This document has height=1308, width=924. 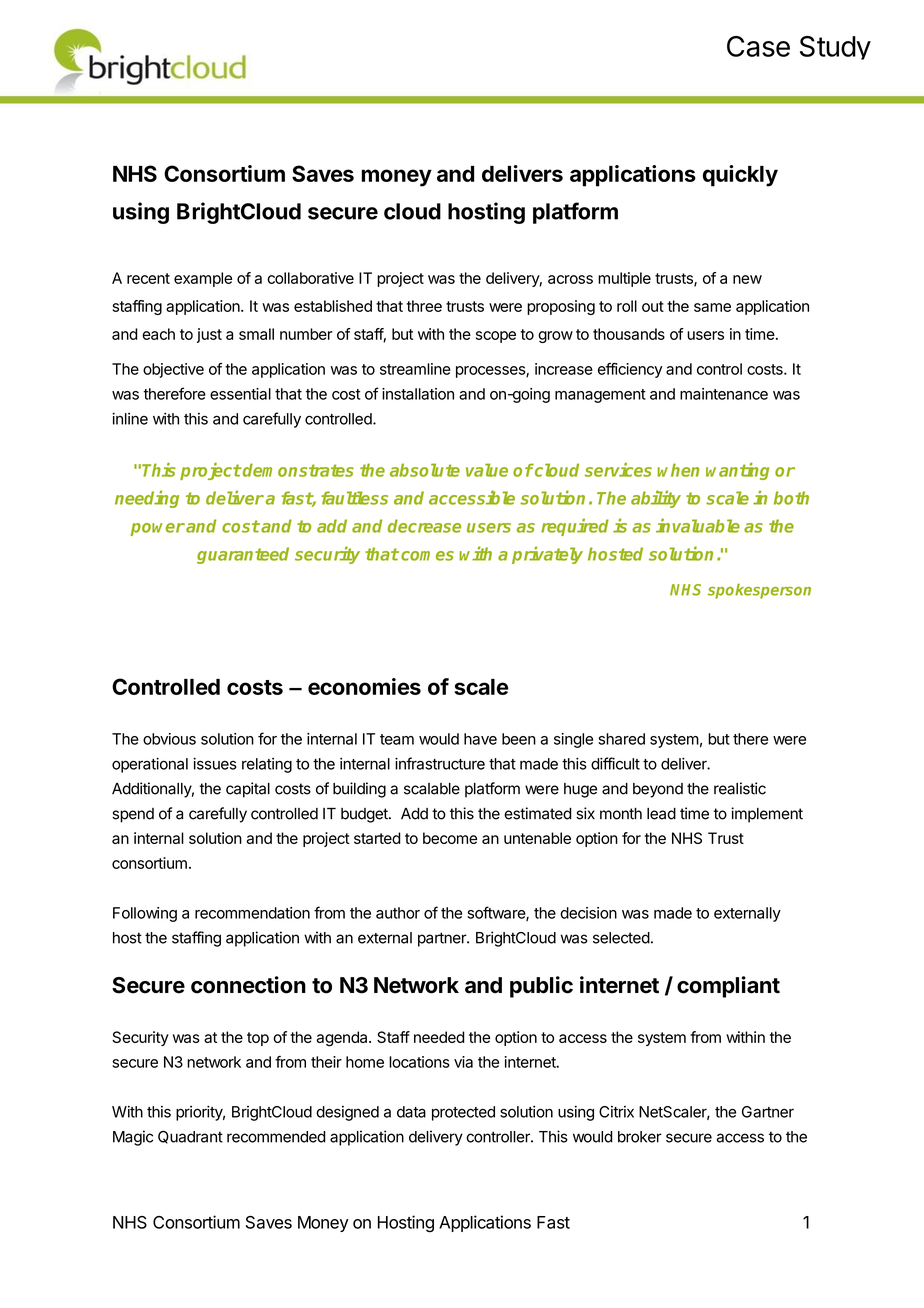 What do you see at coordinates (496, 337) in the document?
I see `scope` at bounding box center [496, 337].
